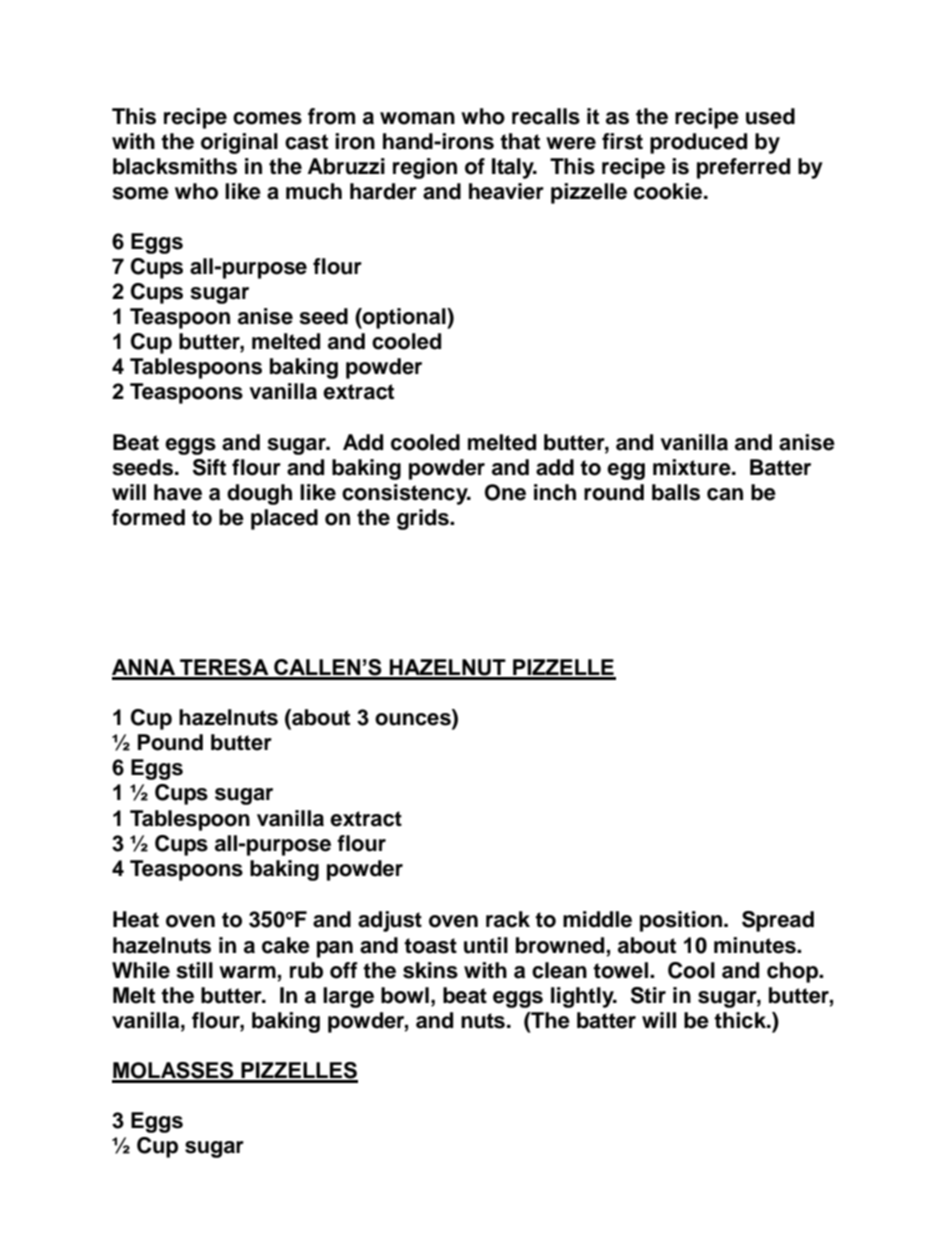 Image resolution: width=952 pixels, height=1233 pixels. Describe the element at coordinates (430, 970) in the screenshot. I see `skins` at that location.
